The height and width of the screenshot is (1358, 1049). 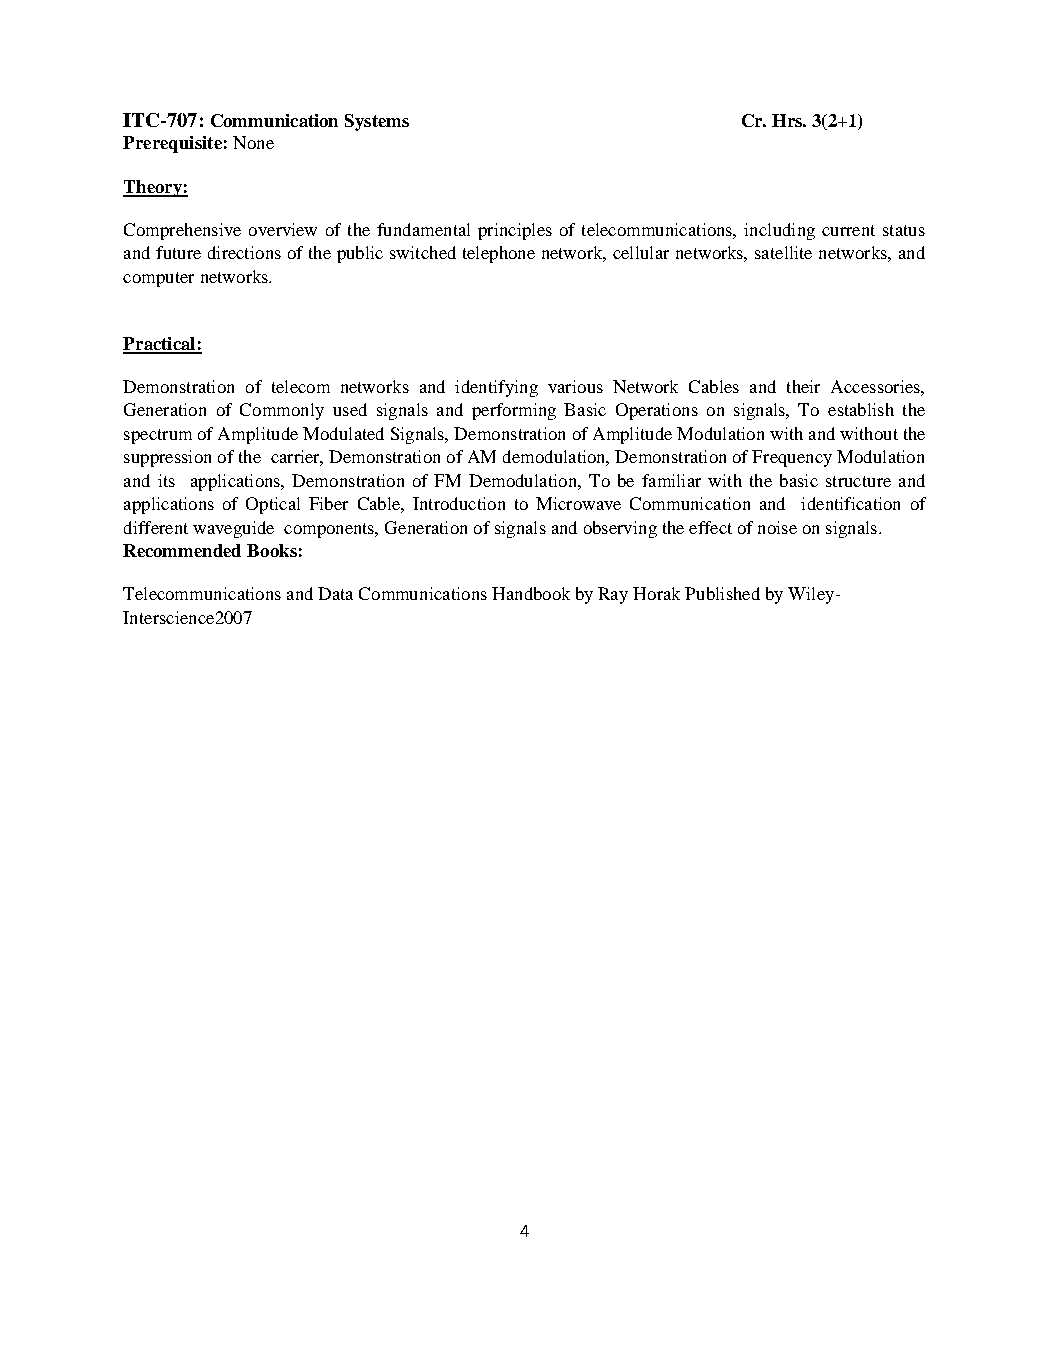 I want to click on their, so click(x=803, y=386).
